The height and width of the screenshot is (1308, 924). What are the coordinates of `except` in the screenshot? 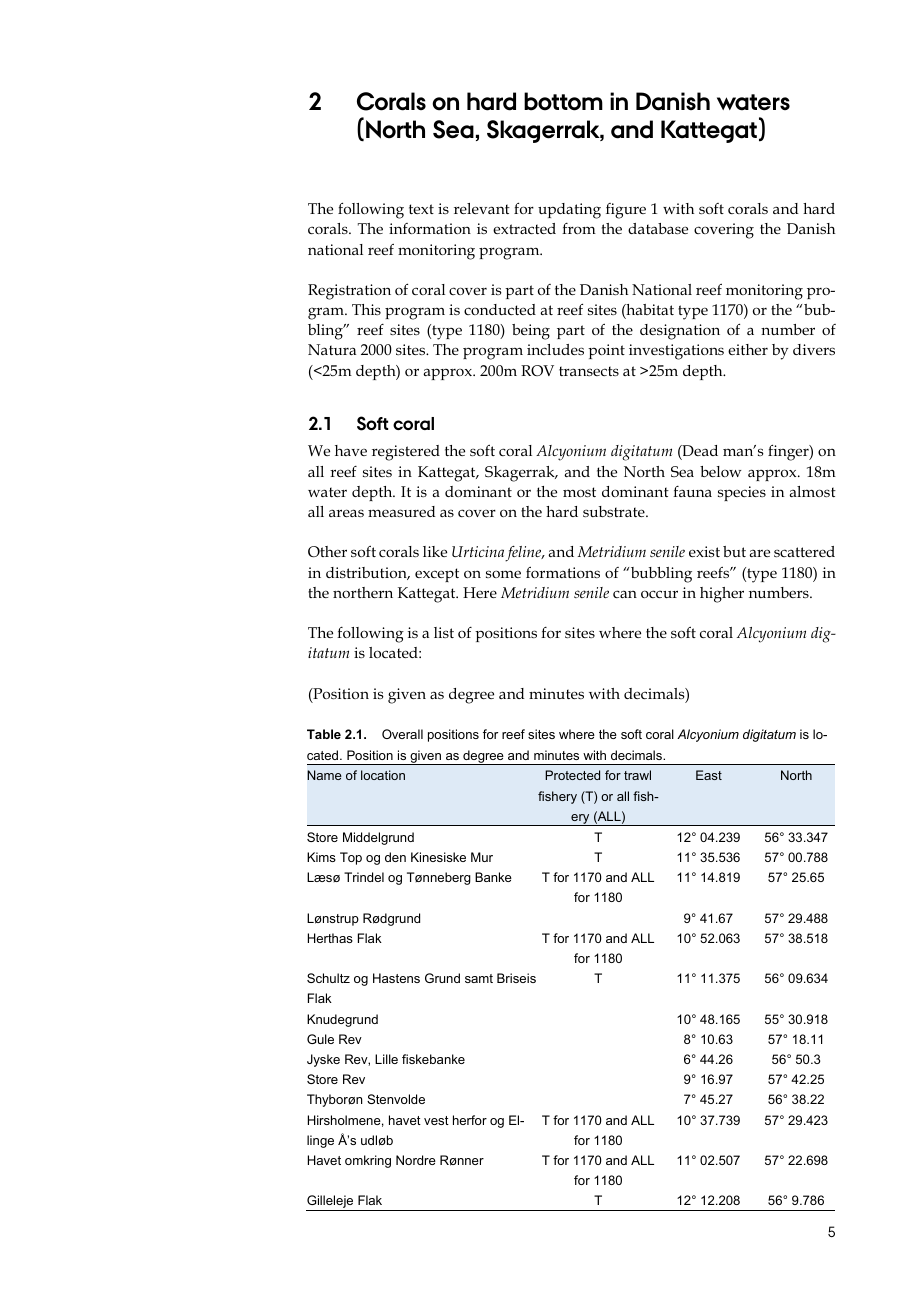 It's located at (437, 575).
